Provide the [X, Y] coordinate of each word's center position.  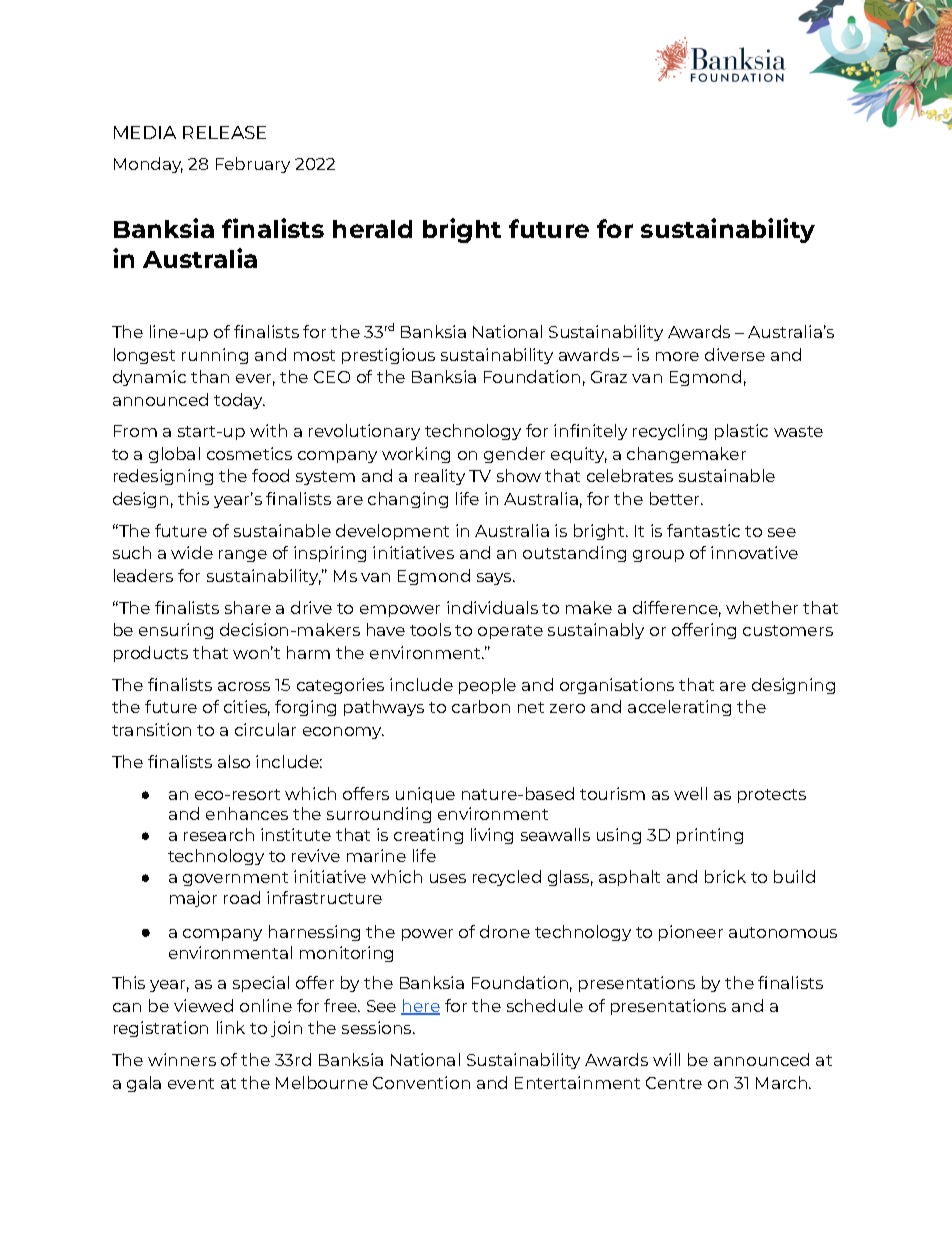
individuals [492, 607]
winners [182, 1059]
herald [372, 229]
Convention [421, 1082]
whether [762, 607]
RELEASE [224, 132]
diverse [735, 354]
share [248, 607]
